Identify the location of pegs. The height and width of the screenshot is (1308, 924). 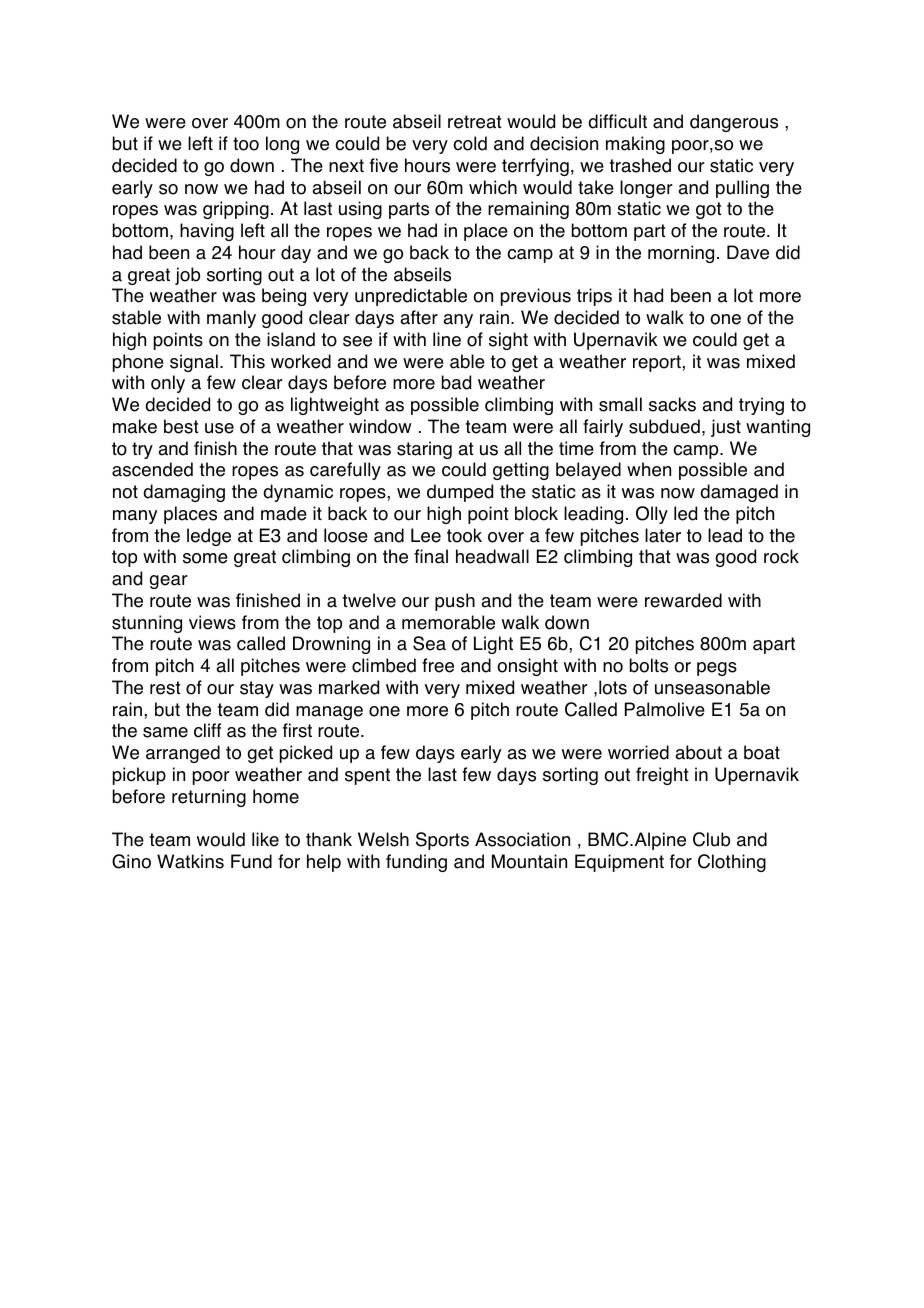
(717, 669).
